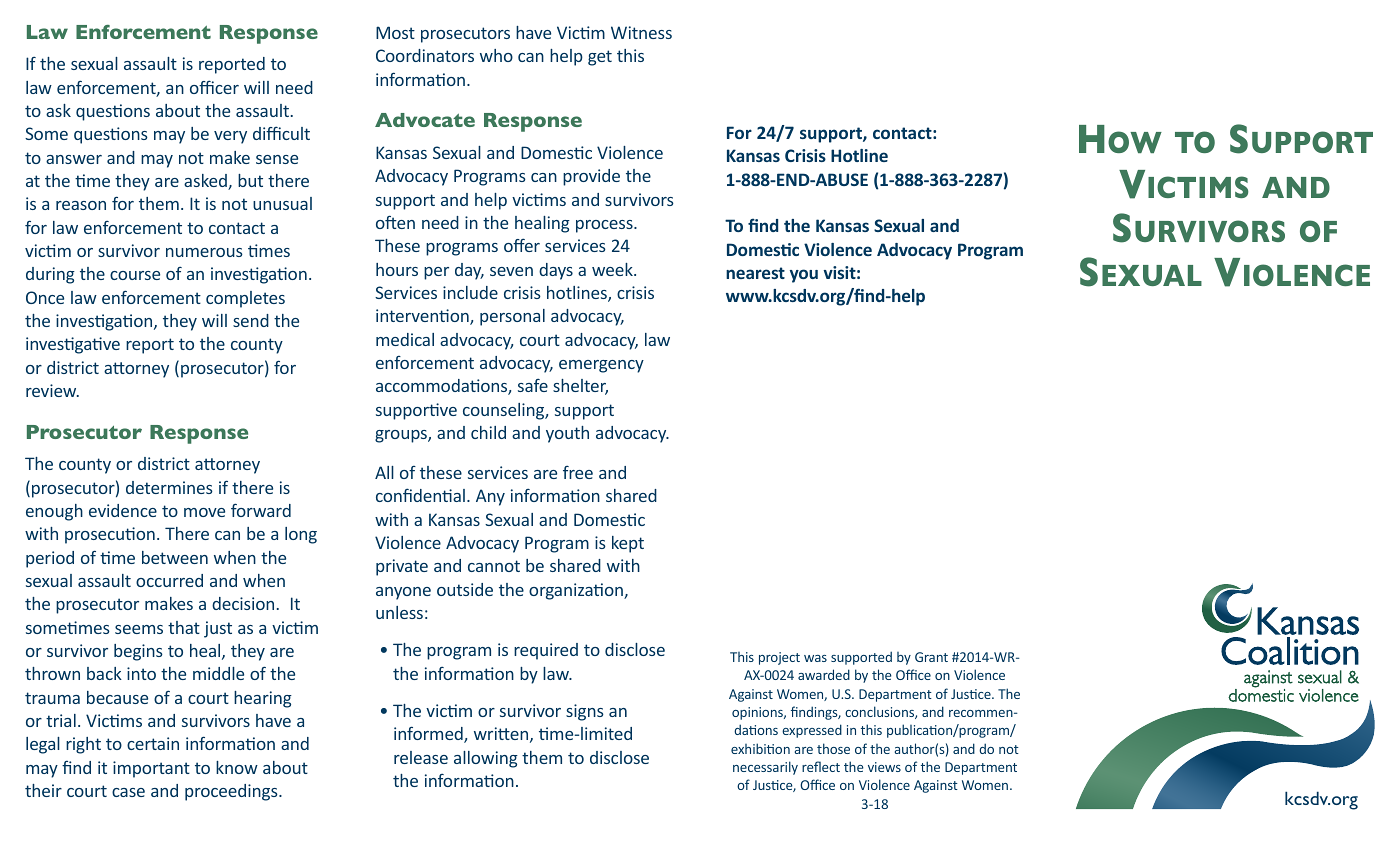  What do you see at coordinates (815, 658) in the screenshot?
I see `was` at bounding box center [815, 658].
